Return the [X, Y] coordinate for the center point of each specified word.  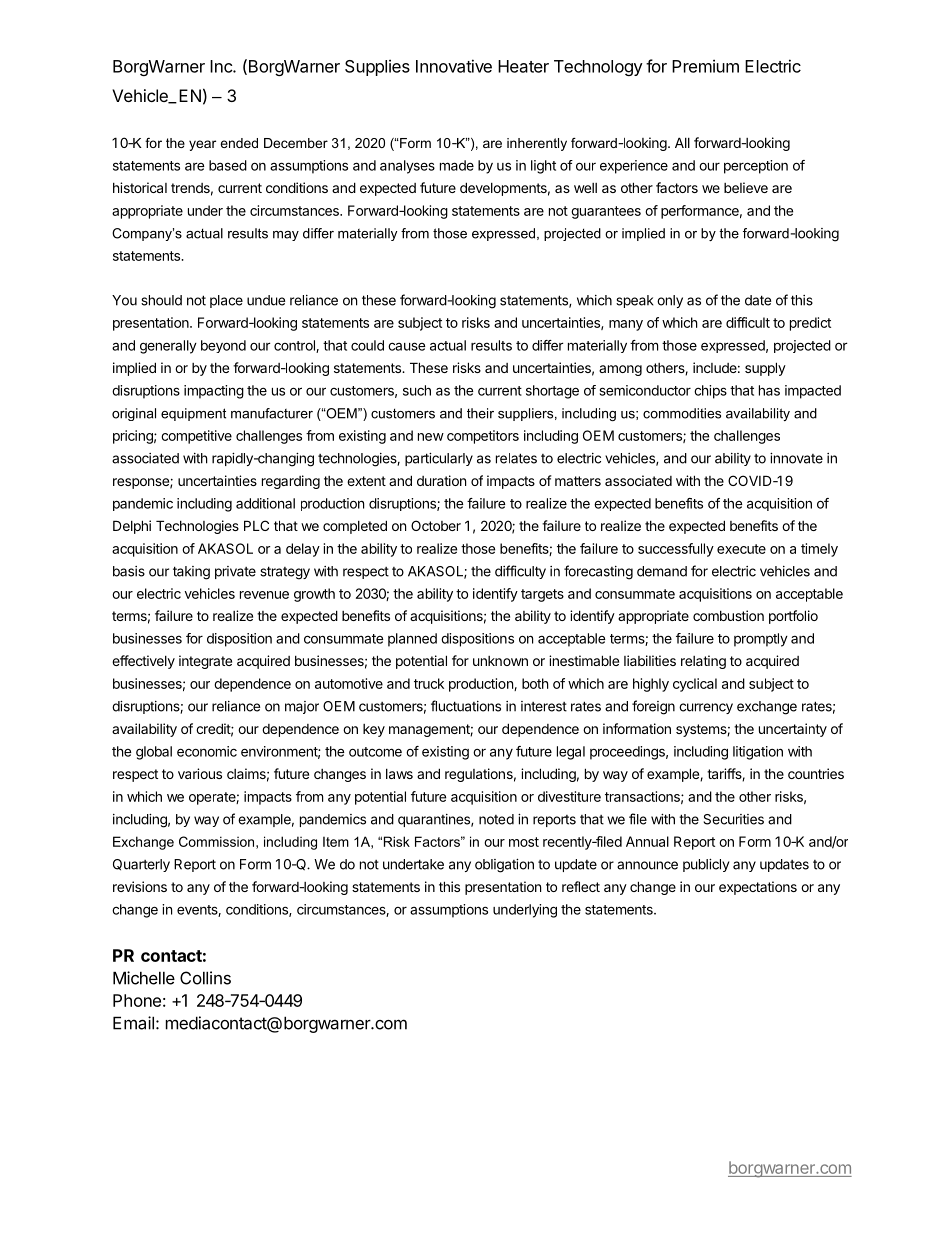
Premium [705, 66]
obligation [504, 866]
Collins [205, 978]
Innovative [454, 66]
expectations [758, 888]
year [202, 145]
